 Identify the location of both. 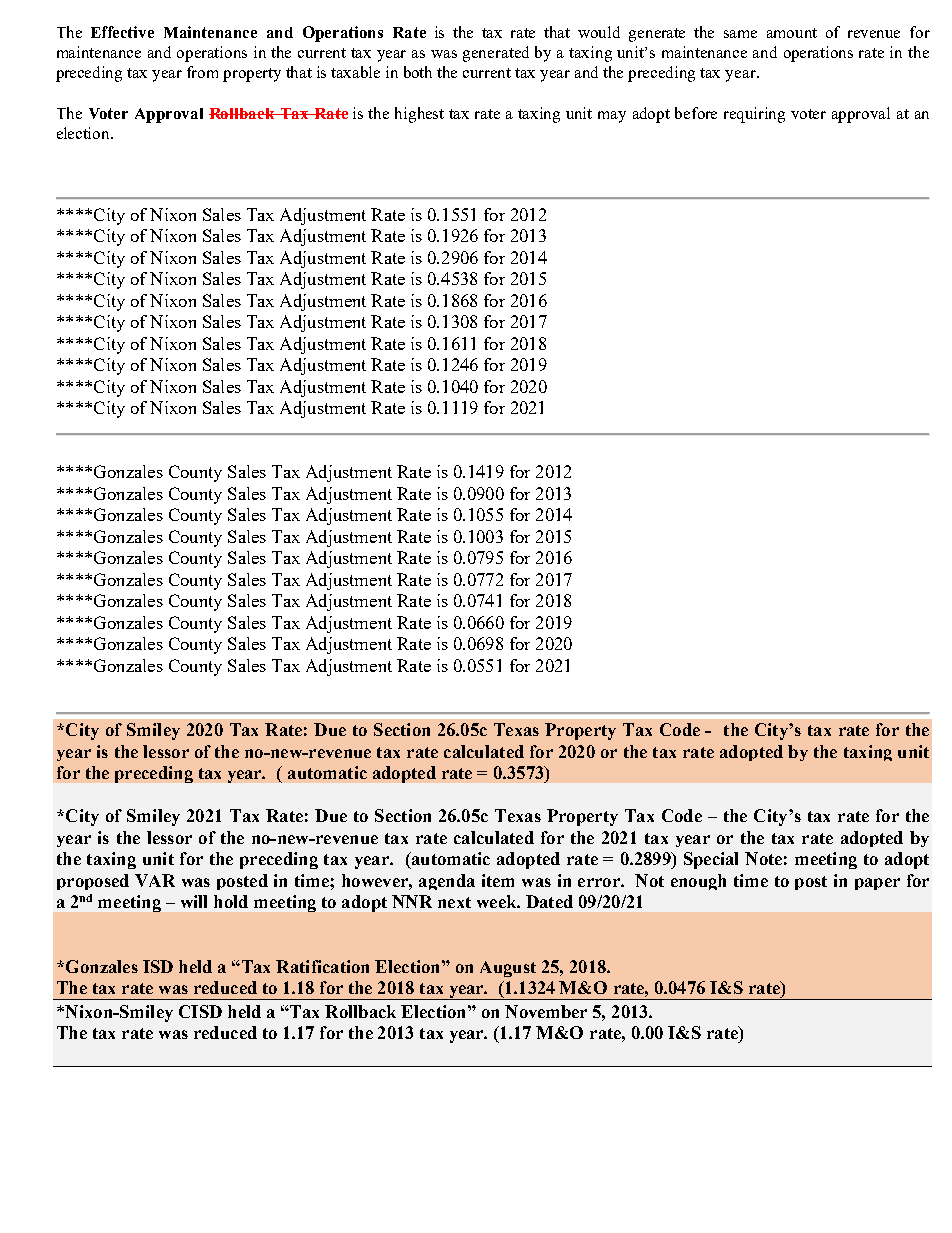
(418, 72).
